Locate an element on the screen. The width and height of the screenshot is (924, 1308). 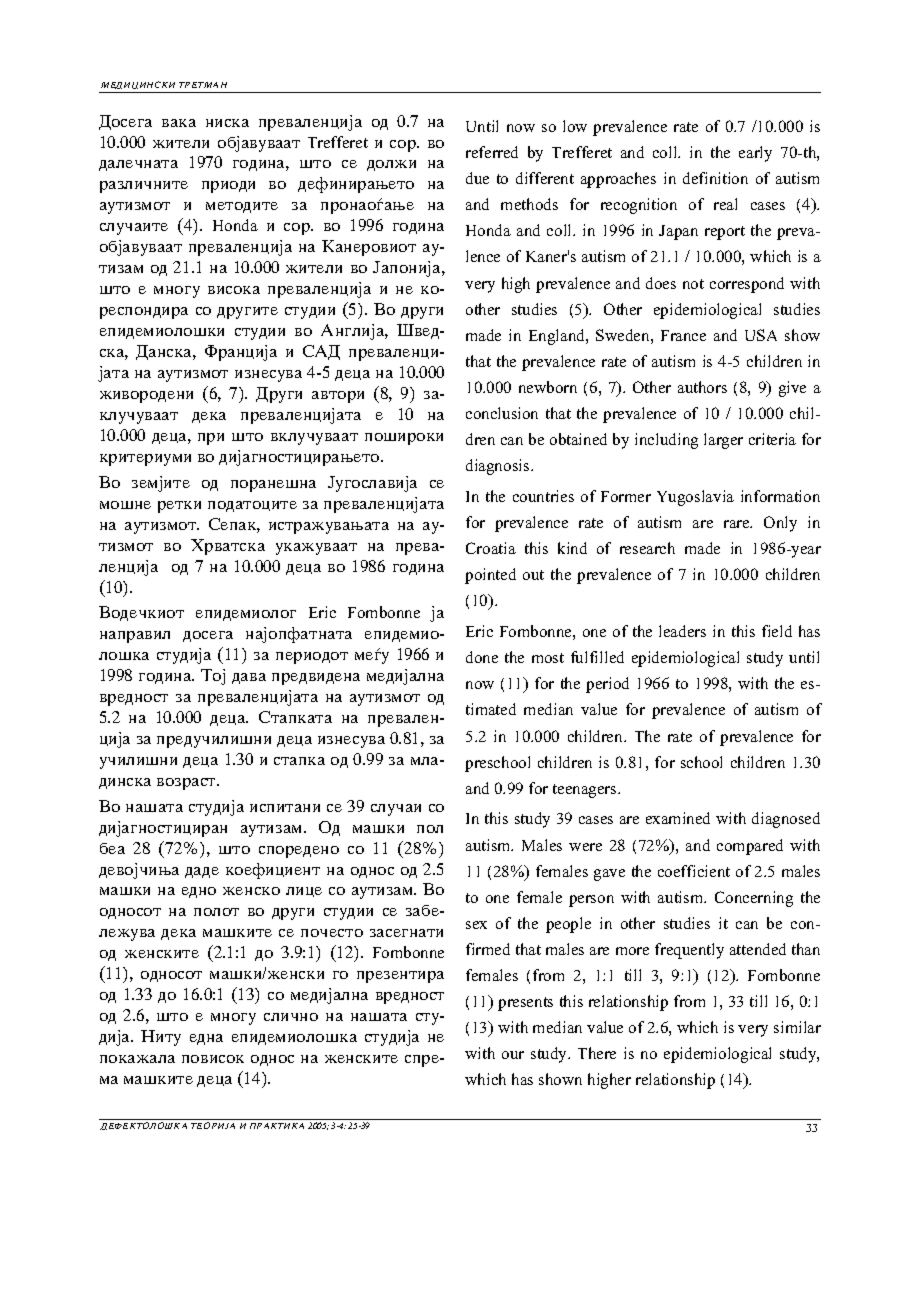
pointed is located at coordinates (490, 576).
